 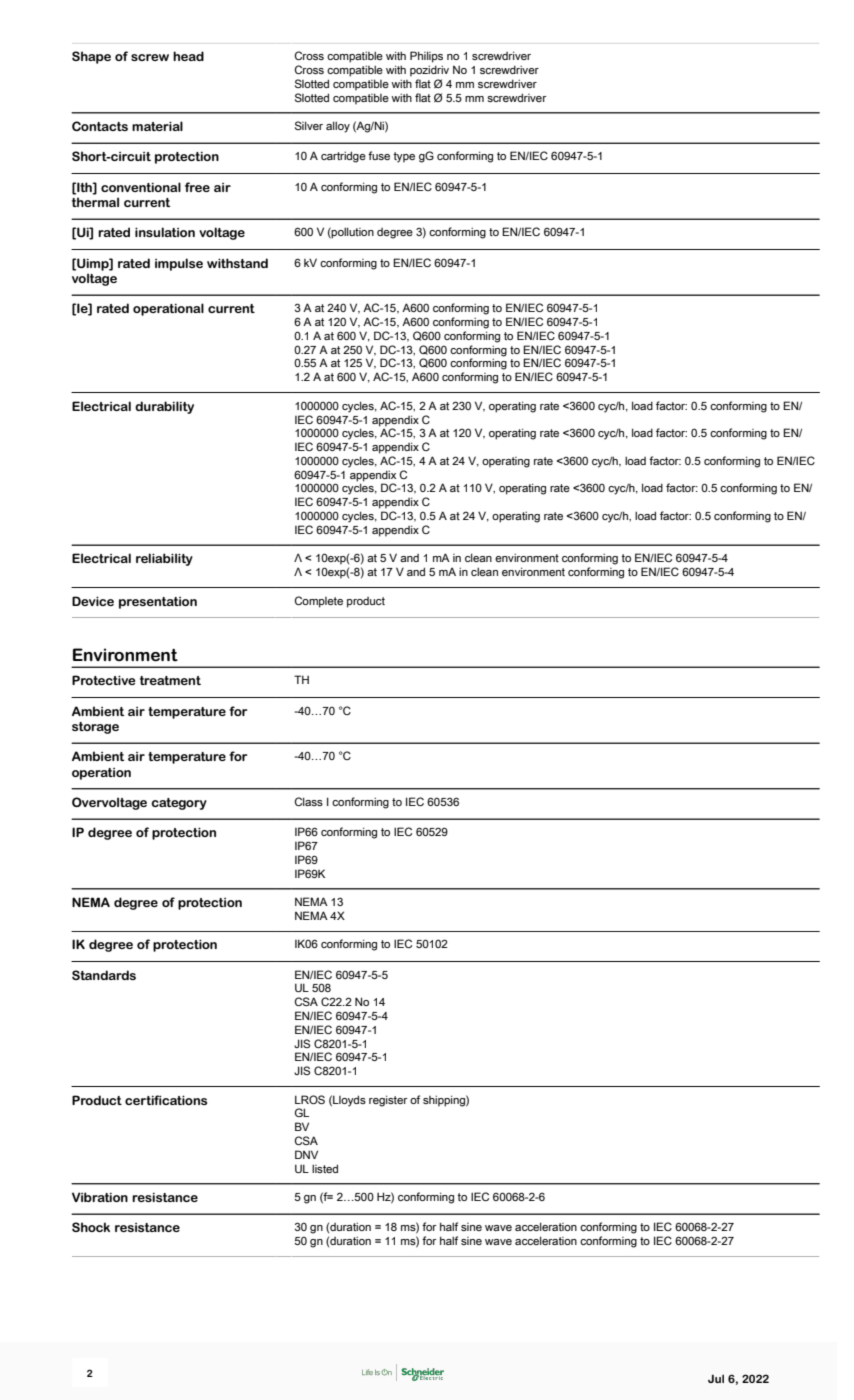 What do you see at coordinates (170, 680) in the page?
I see `treatment` at bounding box center [170, 680].
